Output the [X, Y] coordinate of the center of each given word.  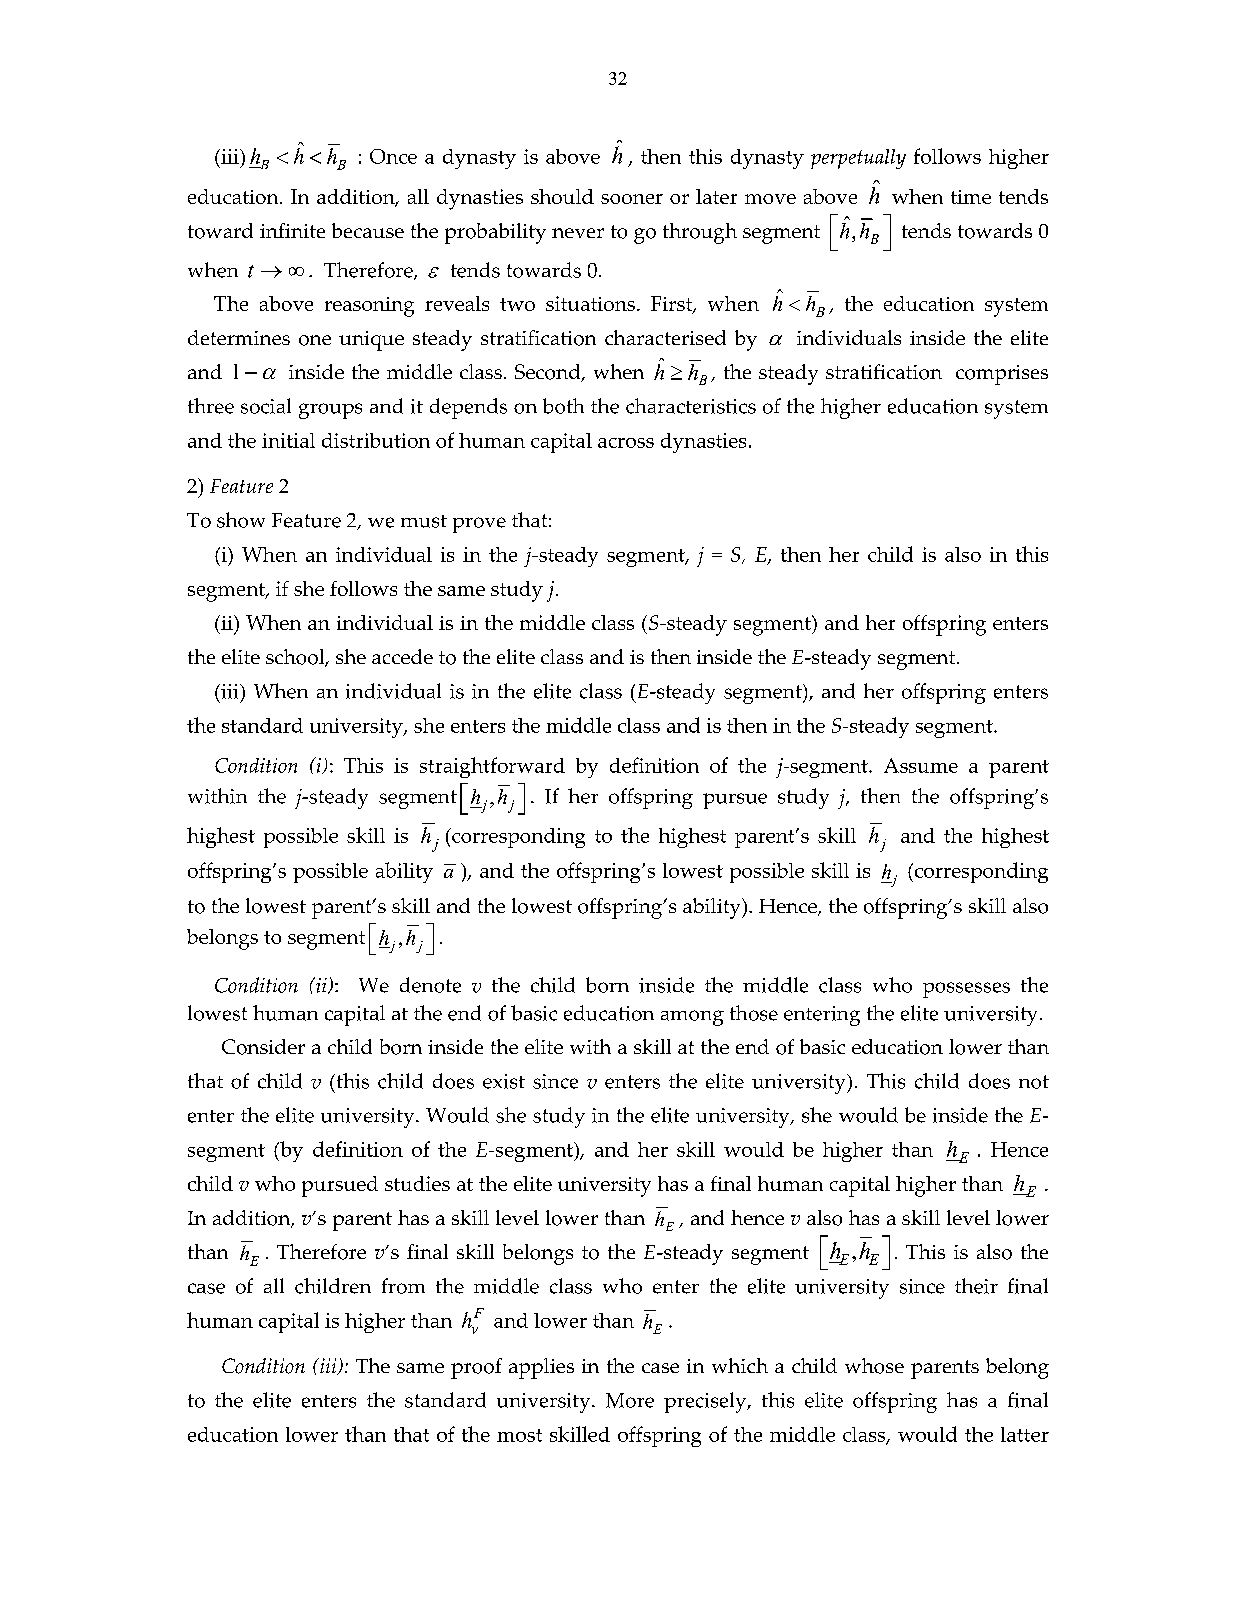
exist [504, 1081]
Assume [921, 765]
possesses [966, 990]
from [403, 1286]
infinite [292, 230]
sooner [632, 199]
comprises [1002, 375]
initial [288, 440]
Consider [263, 1047]
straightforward [492, 767]
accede [402, 656]
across [626, 443]
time [971, 197]
